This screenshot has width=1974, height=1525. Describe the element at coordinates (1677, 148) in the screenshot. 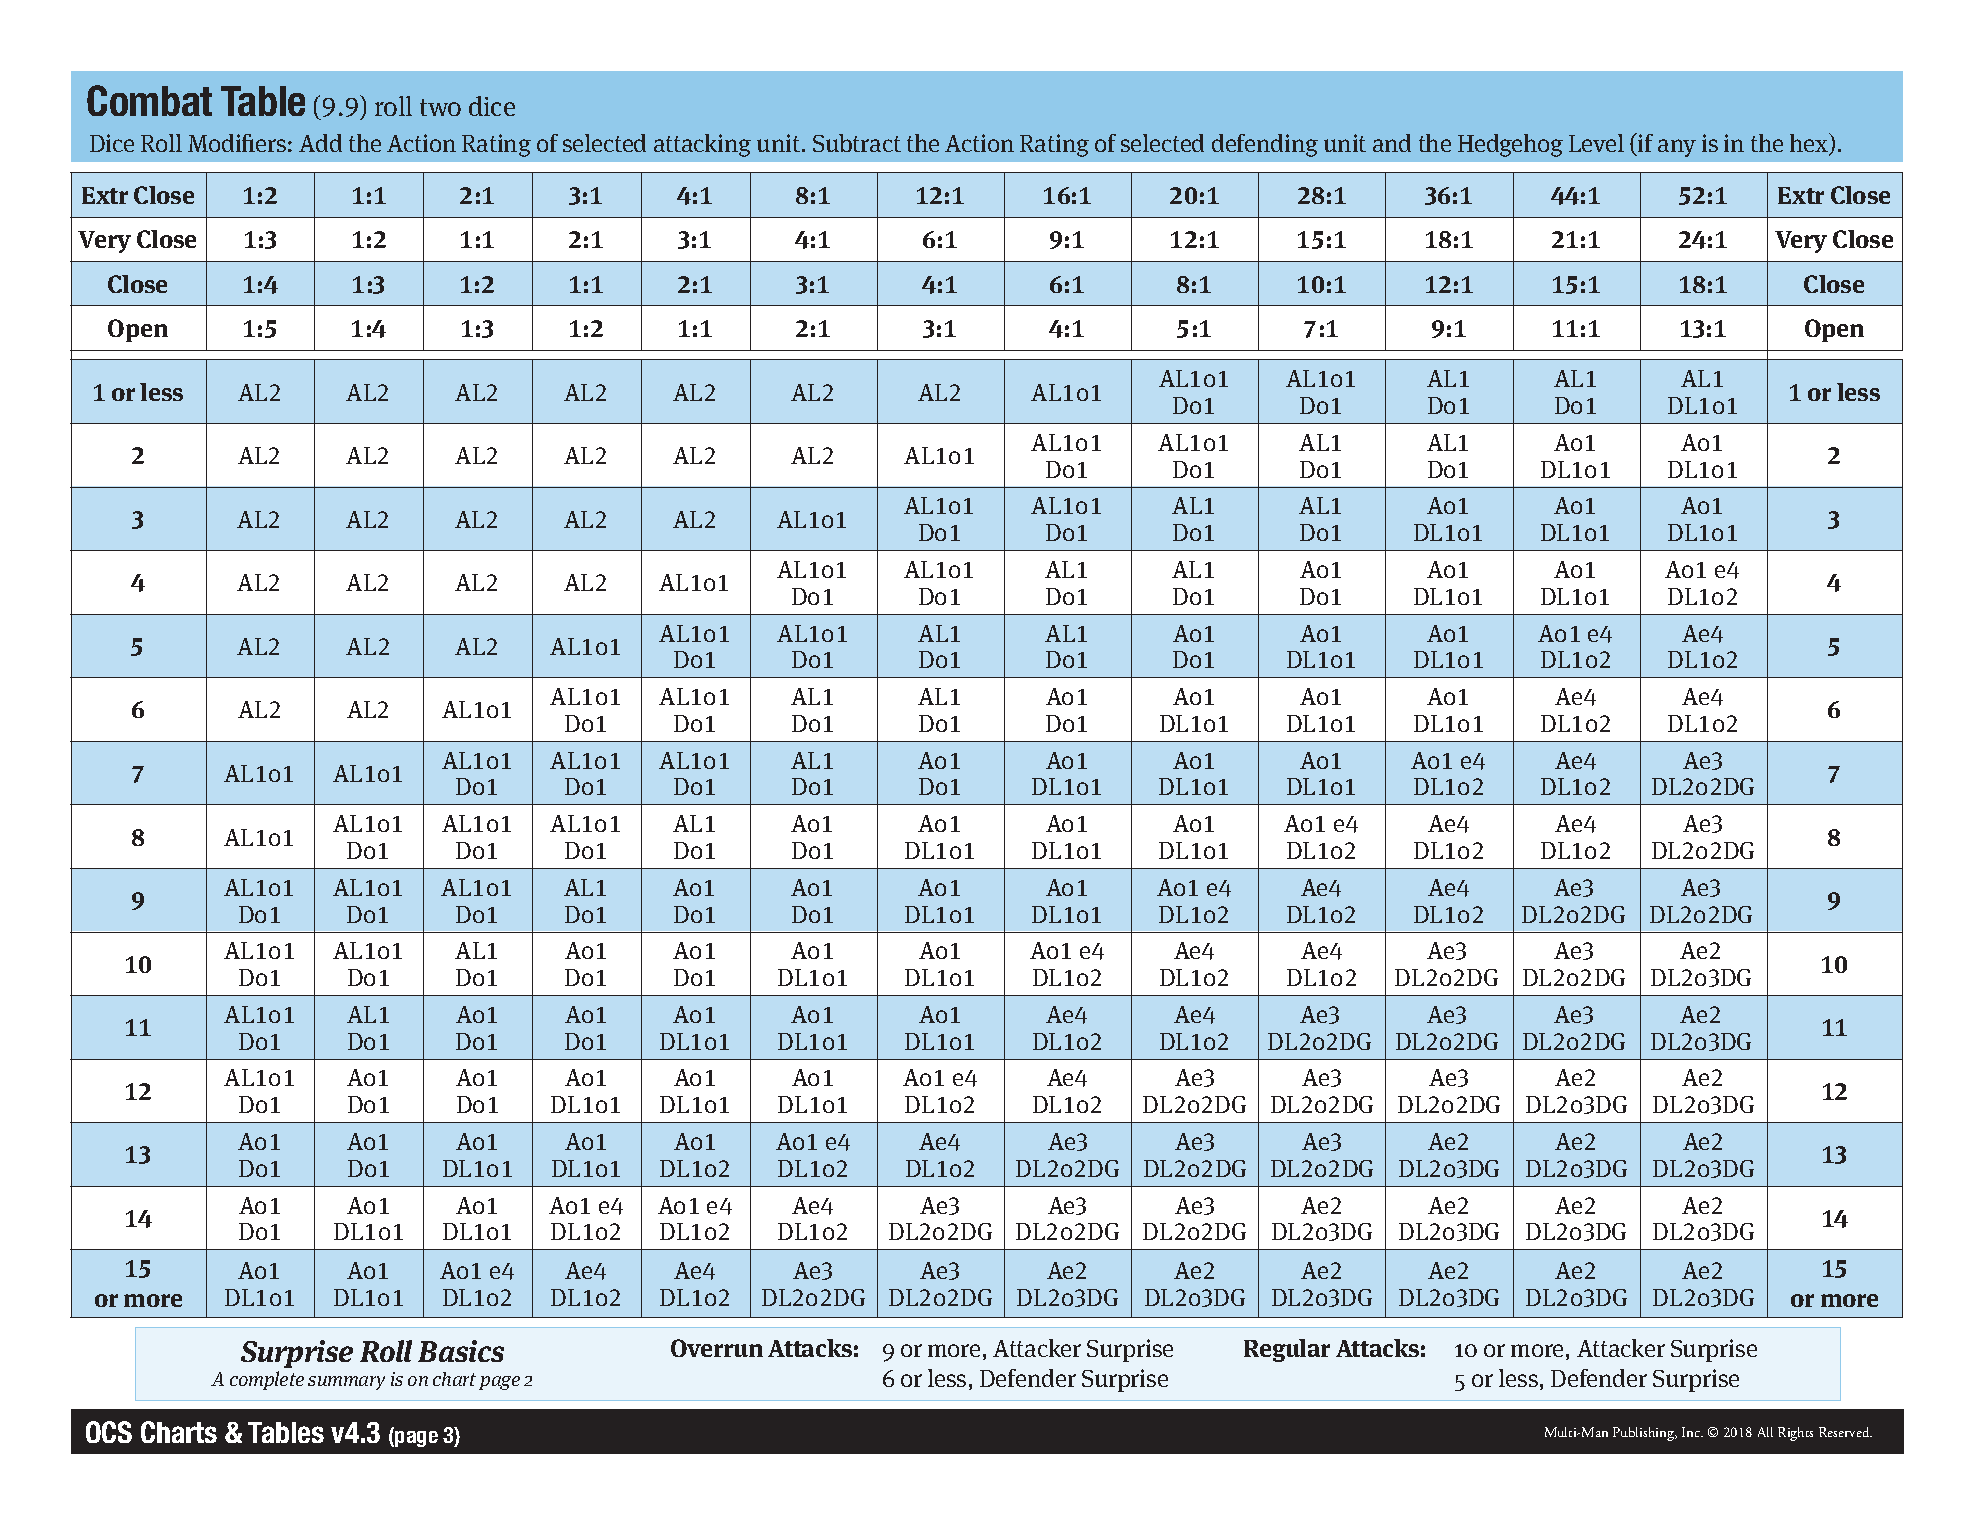

I see `any` at that location.
